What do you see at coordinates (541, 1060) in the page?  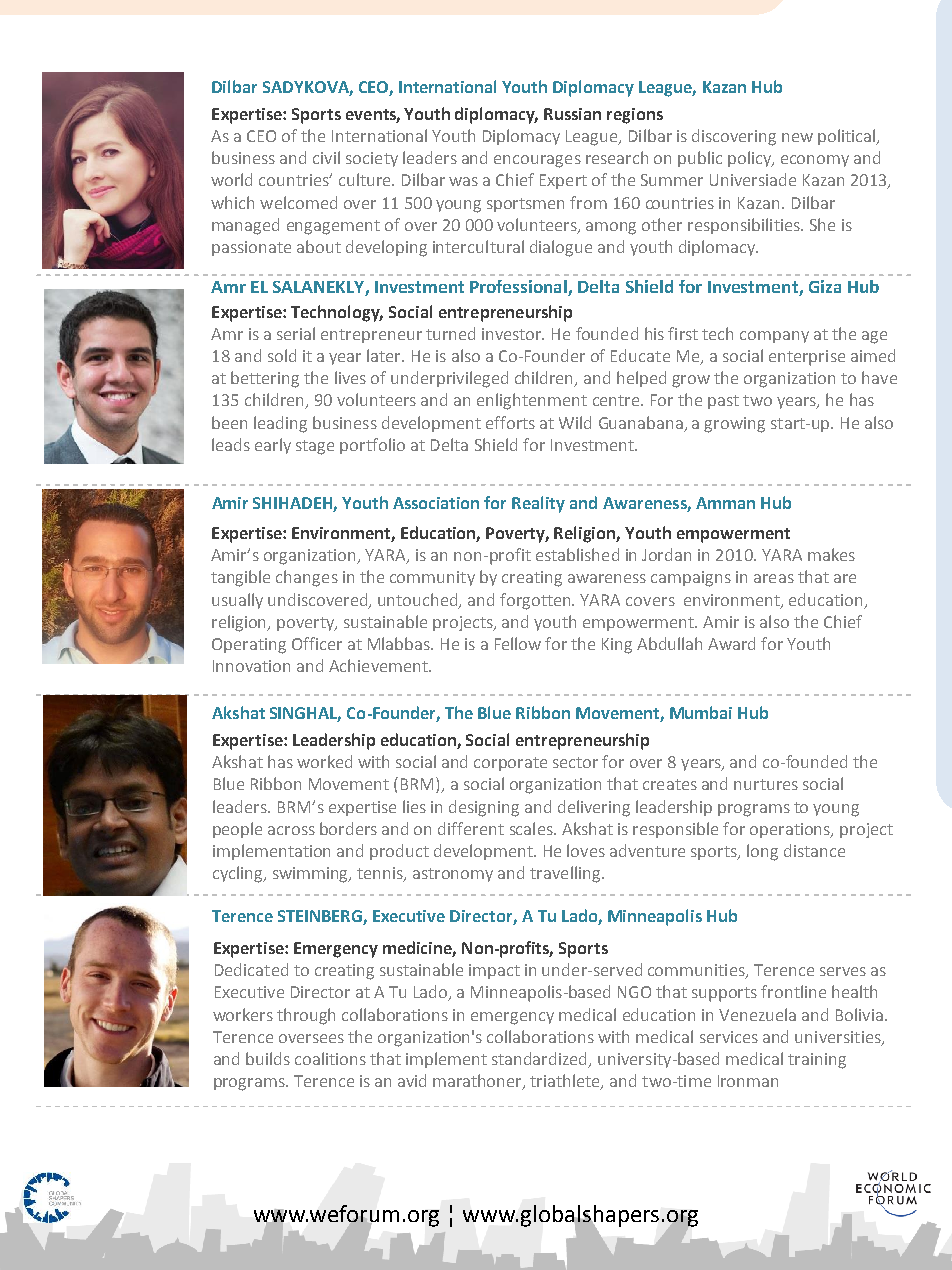 I see `standardized` at bounding box center [541, 1060].
